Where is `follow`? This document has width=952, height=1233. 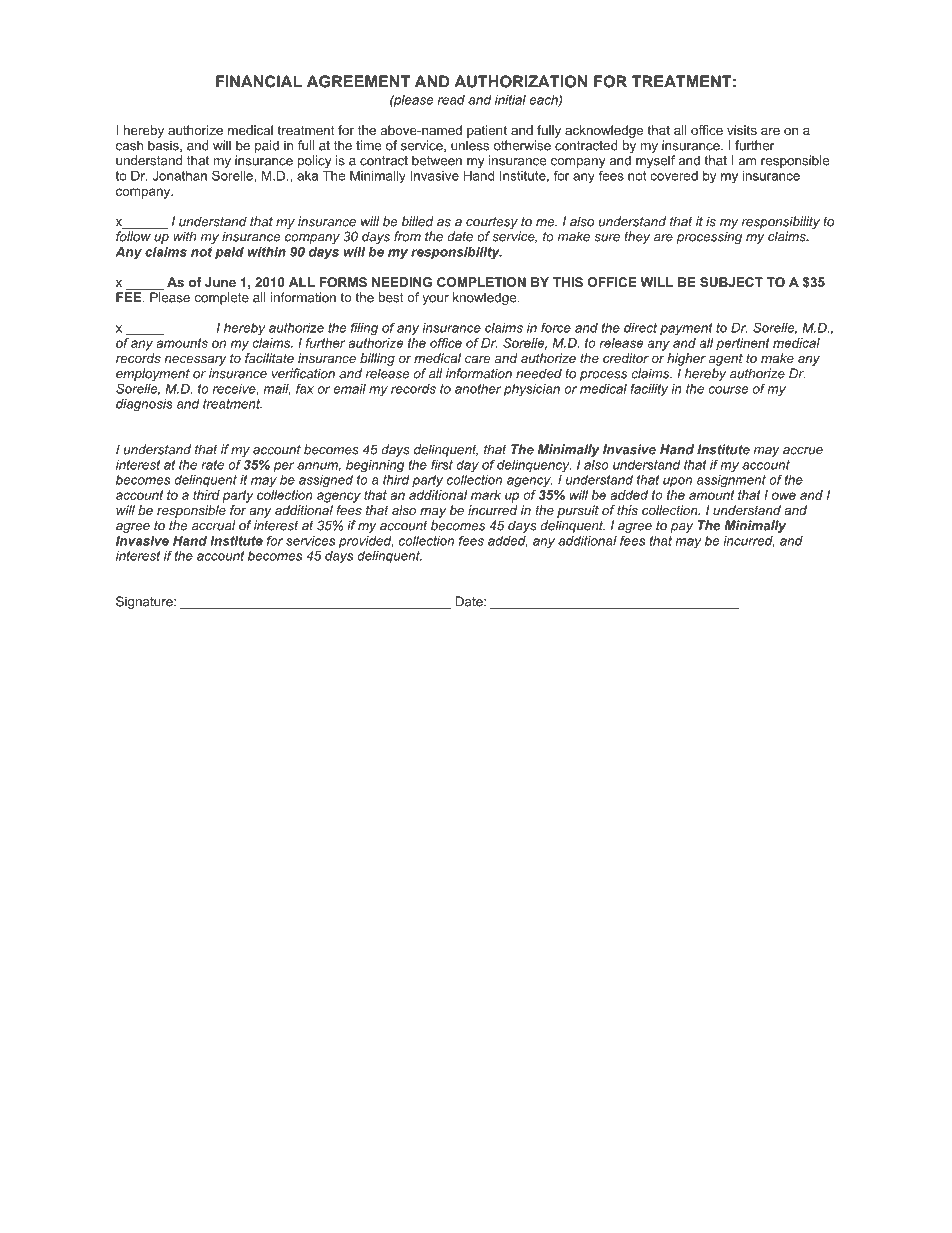 follow is located at coordinates (133, 236).
